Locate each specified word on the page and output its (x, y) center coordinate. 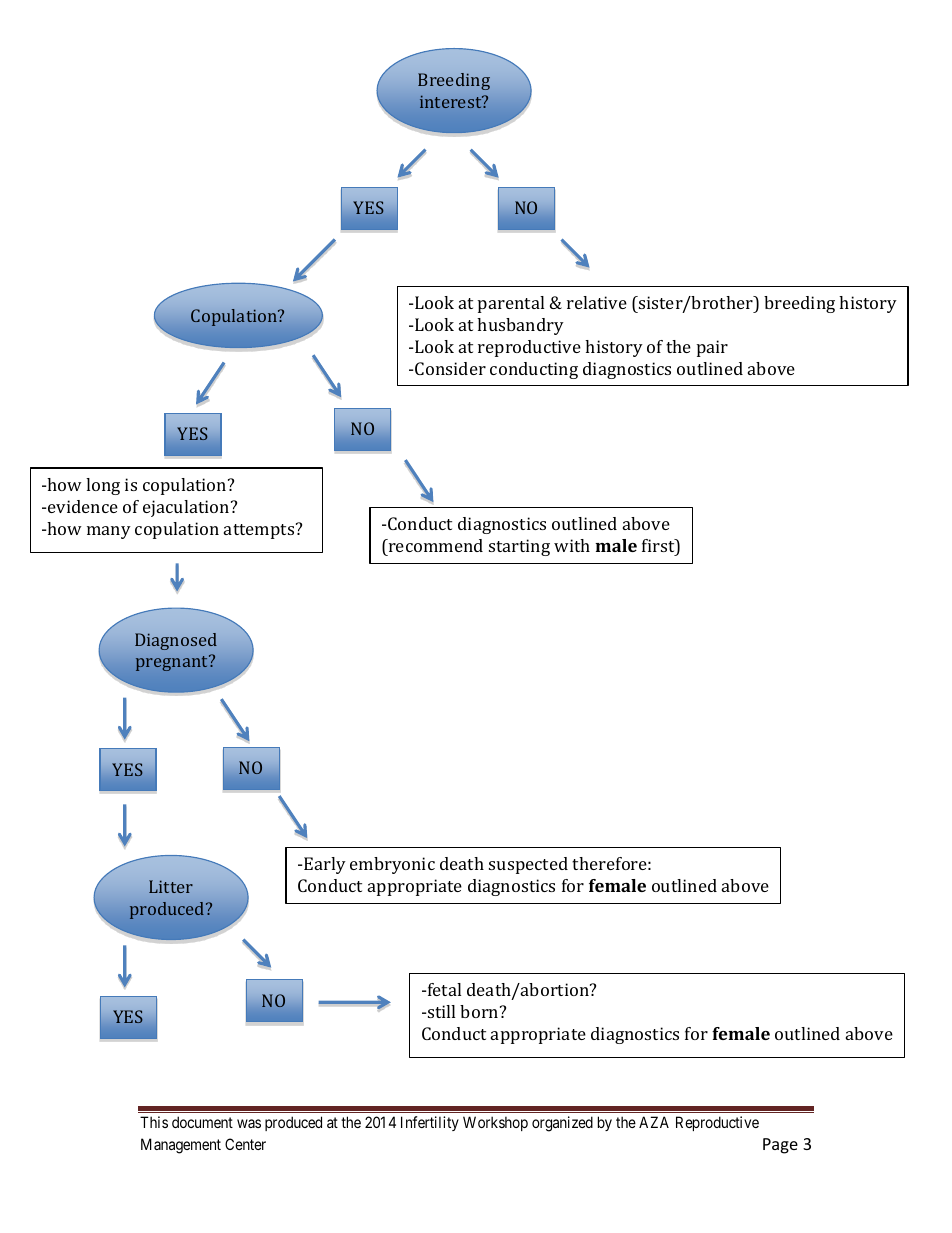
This (154, 1122)
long (103, 486)
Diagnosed (176, 641)
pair (712, 348)
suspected (528, 865)
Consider (449, 368)
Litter (171, 886)
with (572, 545)
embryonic (392, 865)
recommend (435, 545)
